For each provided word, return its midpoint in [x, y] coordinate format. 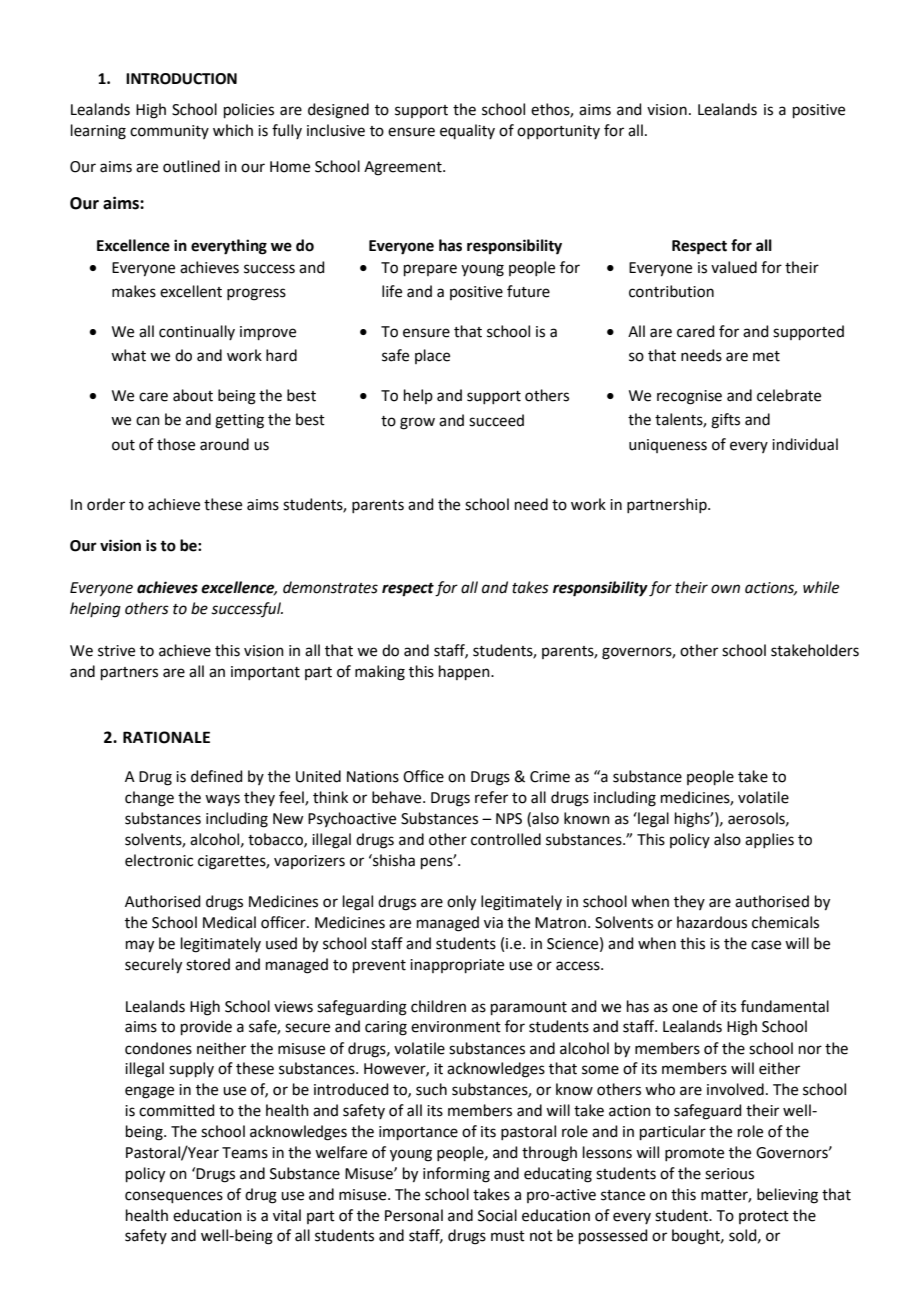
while [821, 587]
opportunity [558, 132]
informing [456, 1175]
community [169, 132]
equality [467, 131]
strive [116, 651]
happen [465, 672]
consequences [174, 1197]
